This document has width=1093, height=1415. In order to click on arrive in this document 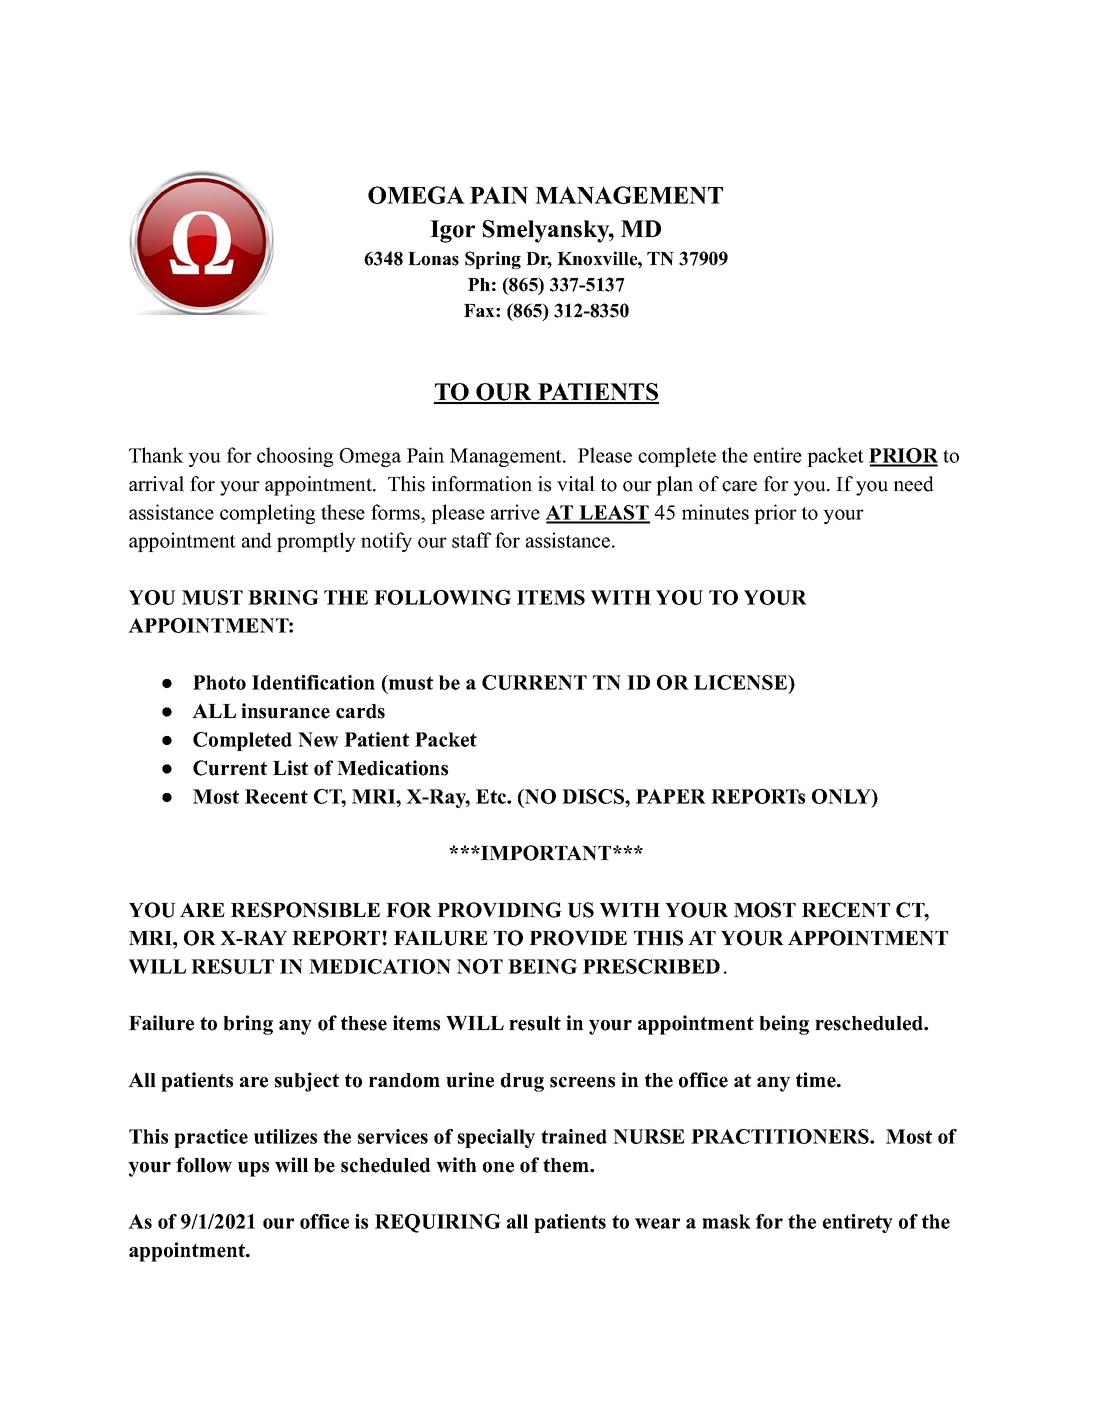, I will do `click(515, 512)`.
